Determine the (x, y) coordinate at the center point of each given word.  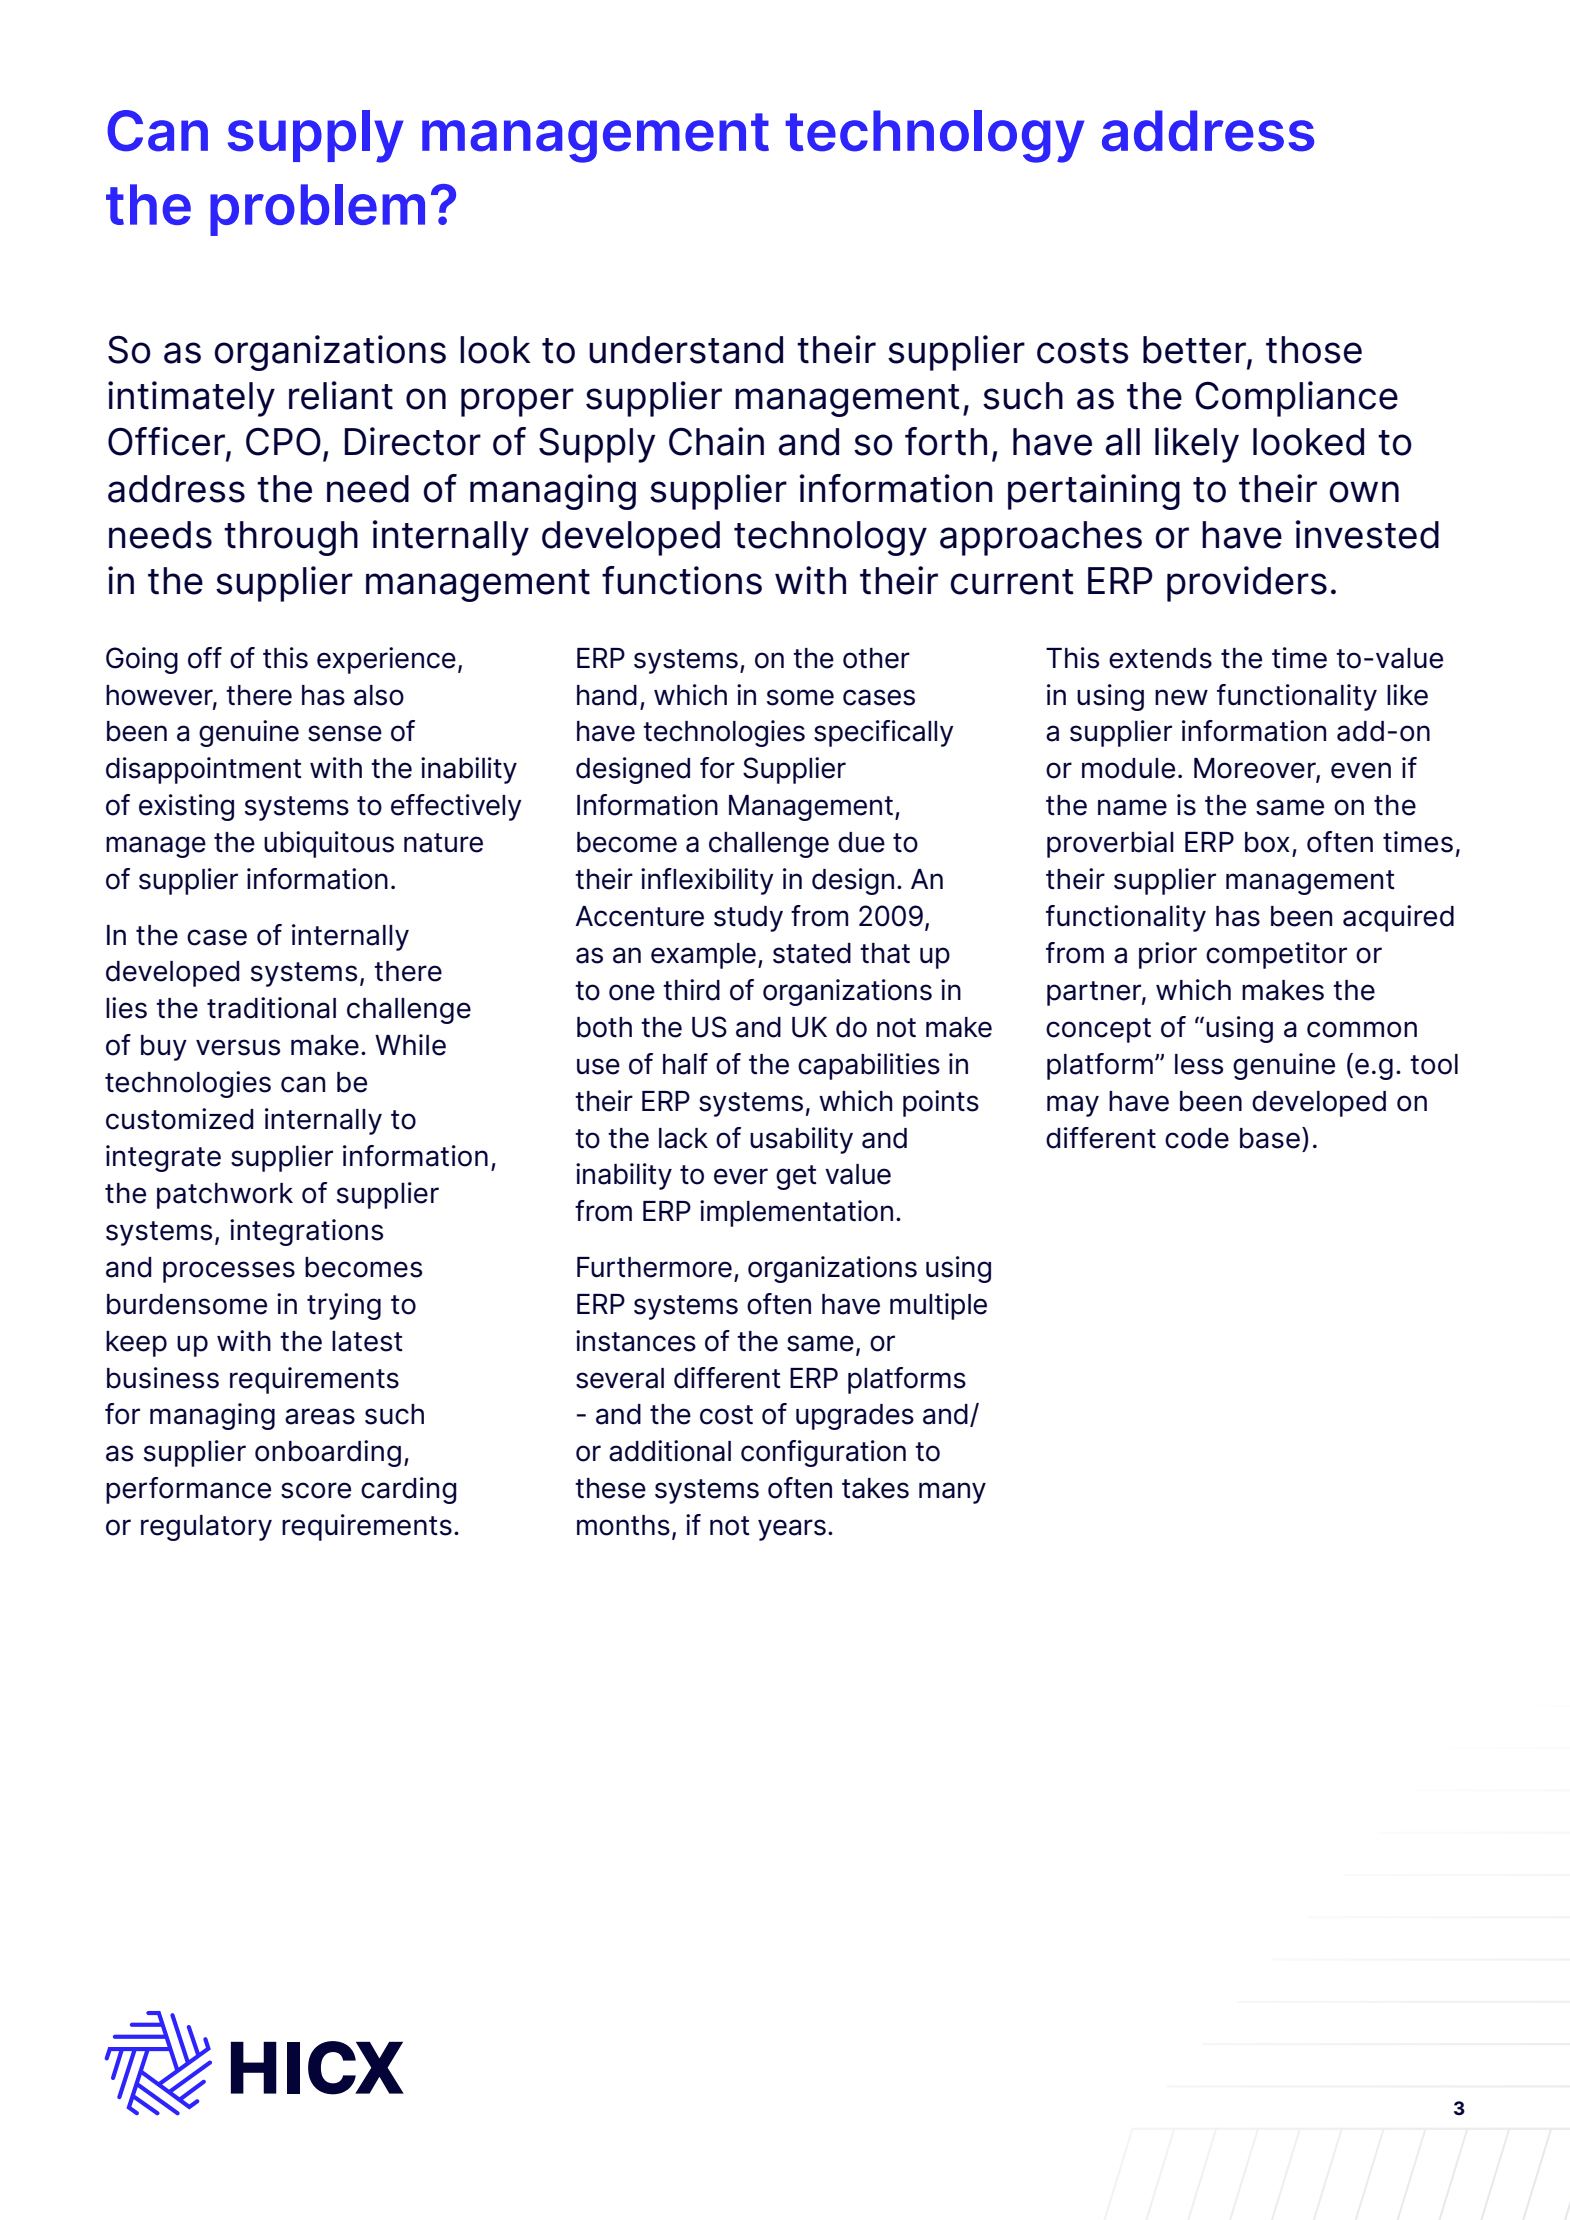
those (1314, 350)
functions (682, 580)
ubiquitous (329, 844)
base (1270, 1138)
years (792, 1530)
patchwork (225, 1196)
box (1267, 842)
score (316, 1490)
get (796, 1177)
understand (686, 350)
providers (1247, 584)
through (291, 538)
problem (317, 210)
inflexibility (707, 881)
